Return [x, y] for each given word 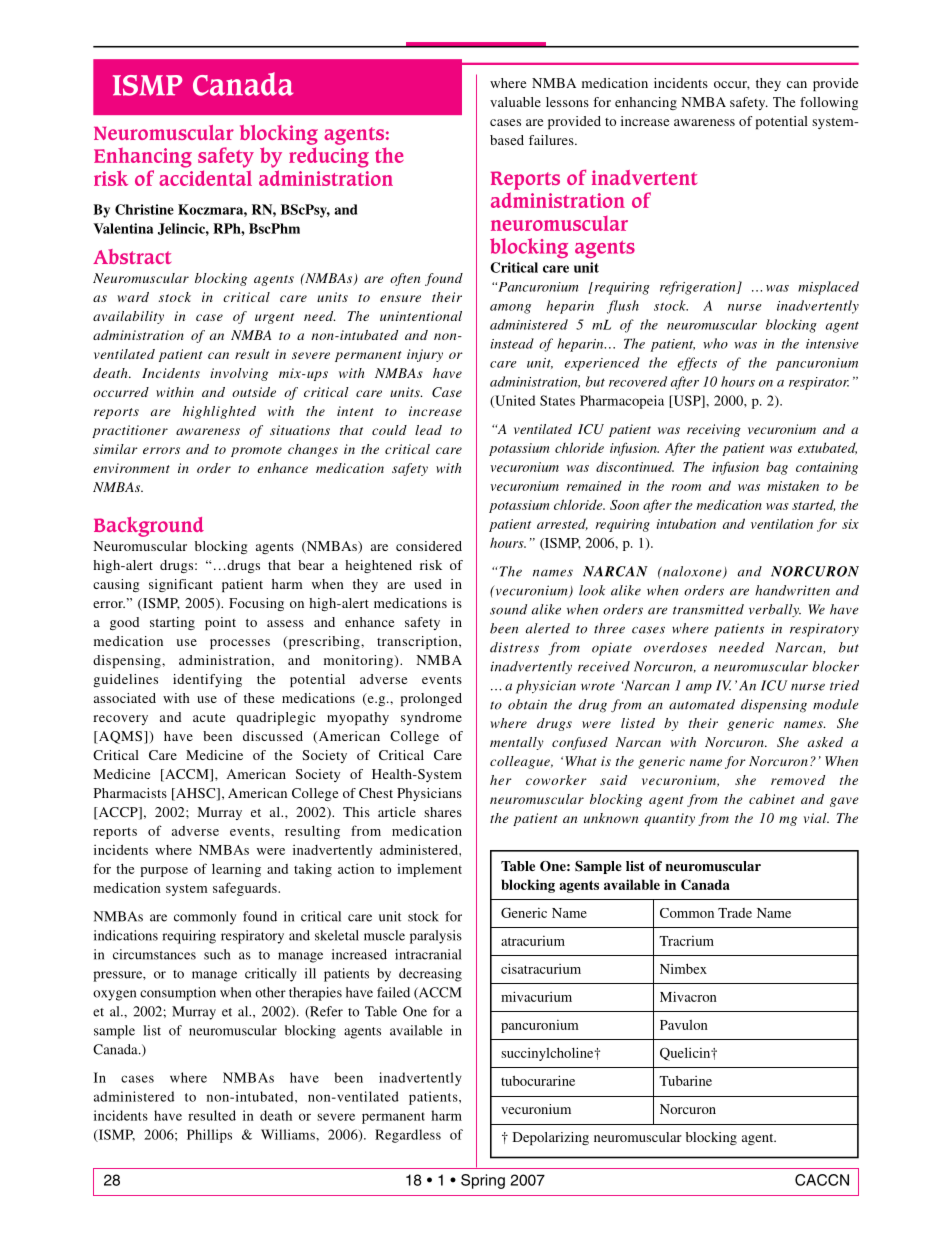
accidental [205, 178]
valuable [515, 102]
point [220, 623]
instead [512, 343]
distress [514, 647]
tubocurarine [538, 1080]
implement [429, 870]
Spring [483, 1181]
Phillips [209, 1136]
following [829, 103]
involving [239, 374]
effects [697, 364]
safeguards [246, 889]
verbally [775, 610]
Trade [735, 913]
